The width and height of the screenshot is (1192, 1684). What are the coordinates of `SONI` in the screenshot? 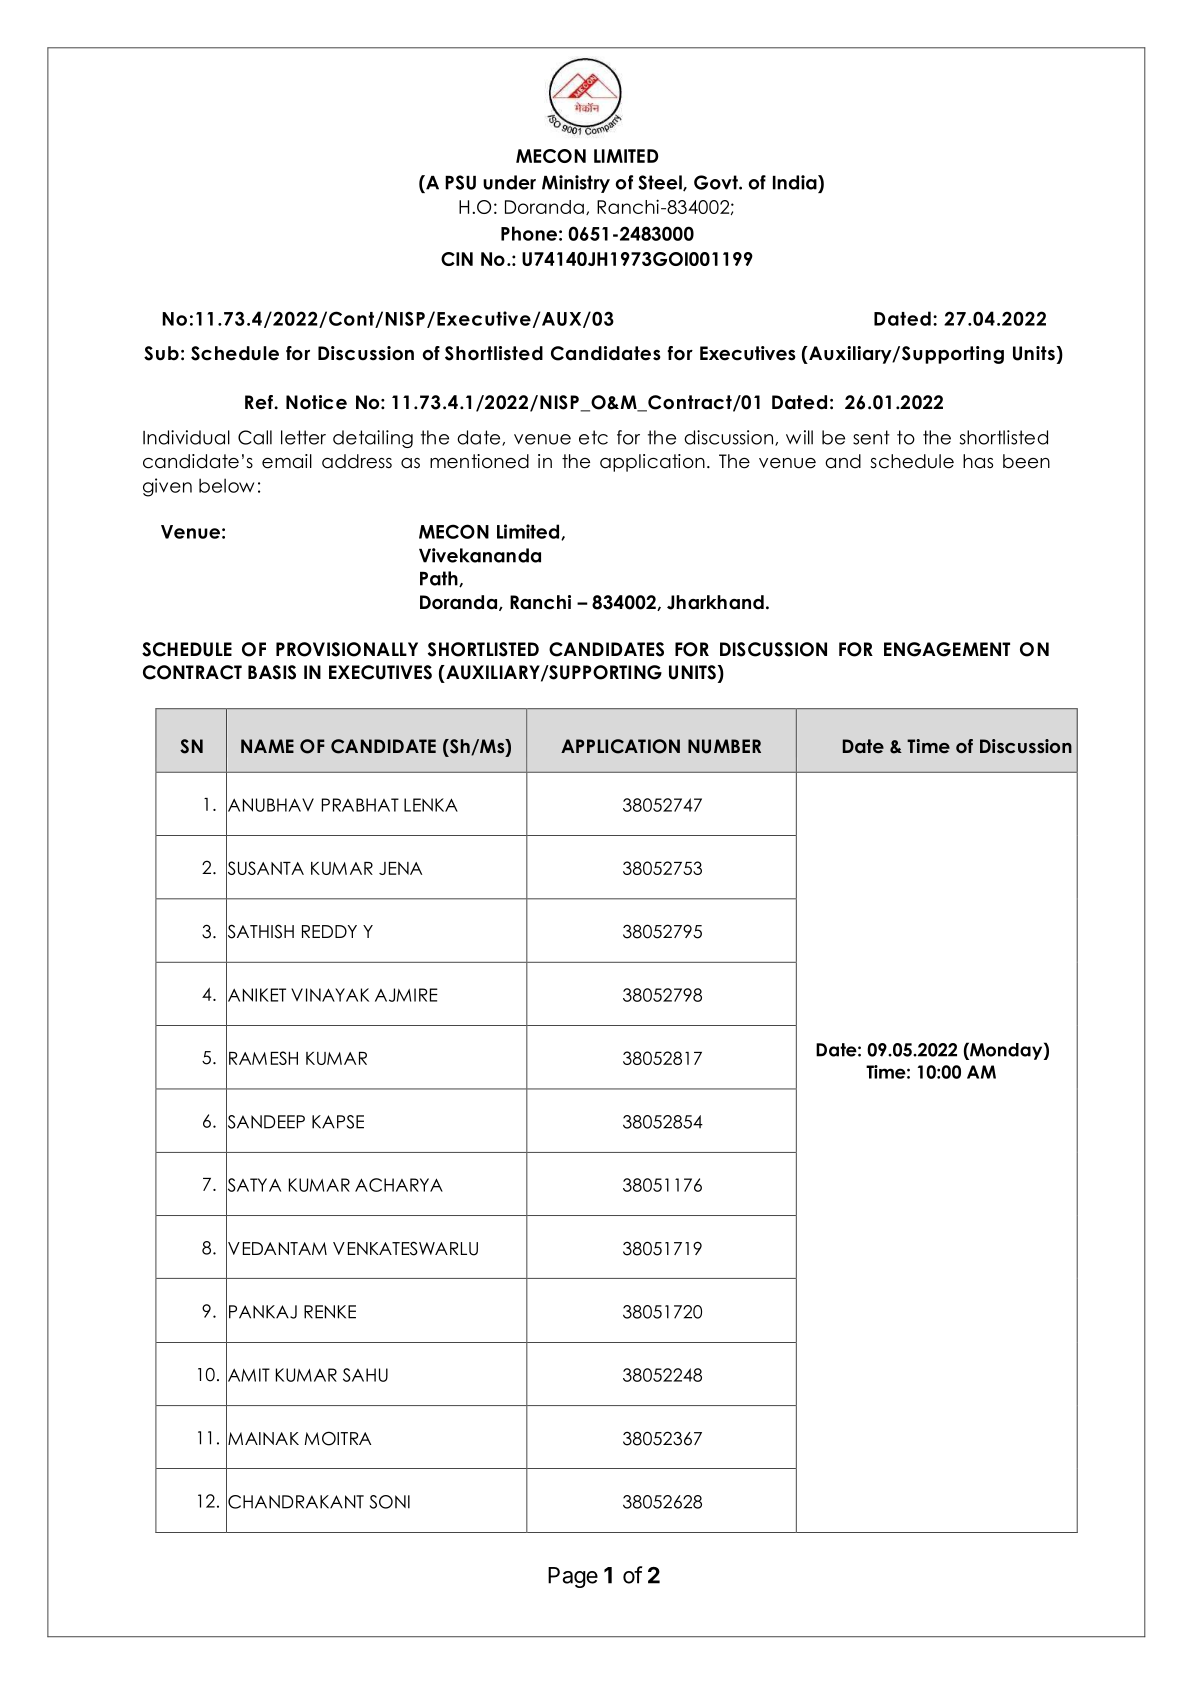 It's located at (390, 1502).
